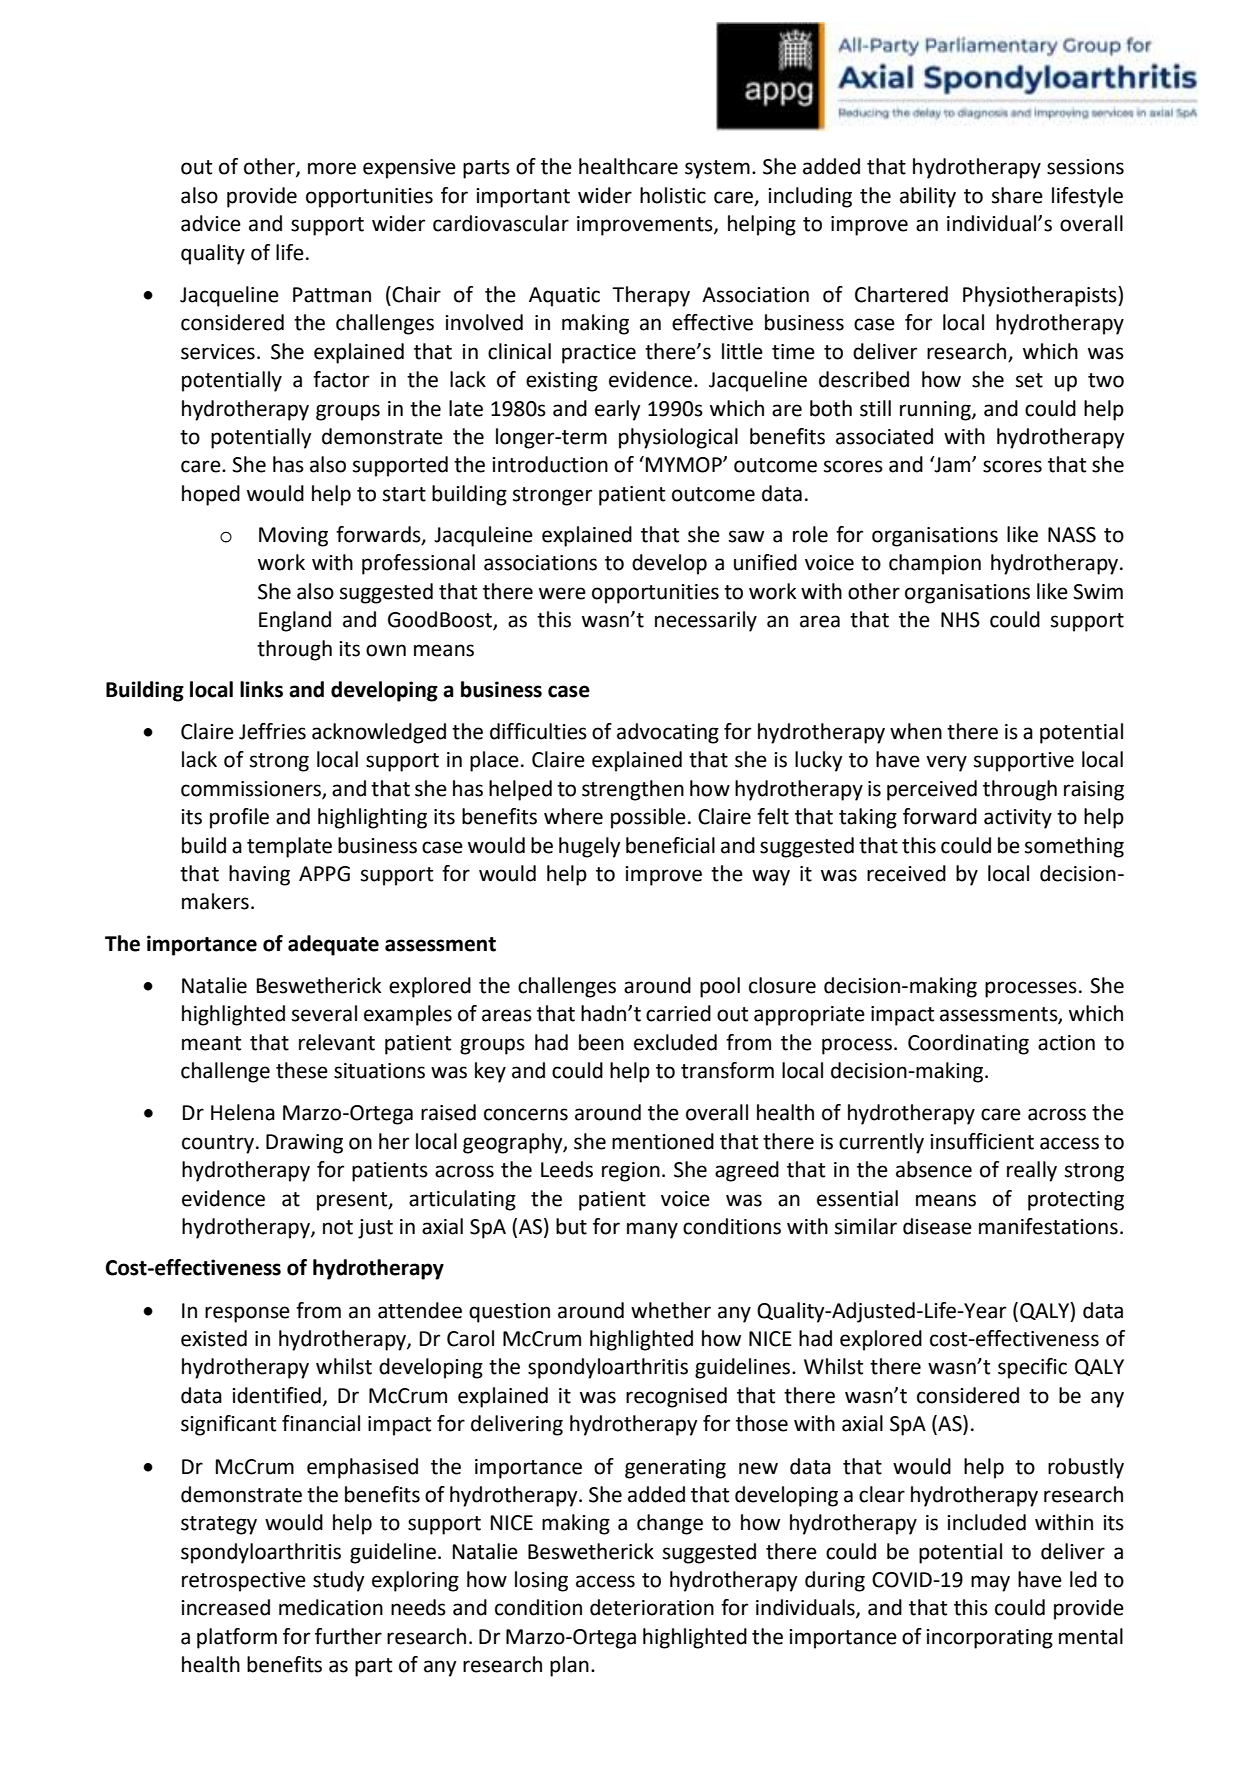 Image resolution: width=1259 pixels, height=1781 pixels. Describe the element at coordinates (1048, 1226) in the page. I see `manifestations` at that location.
